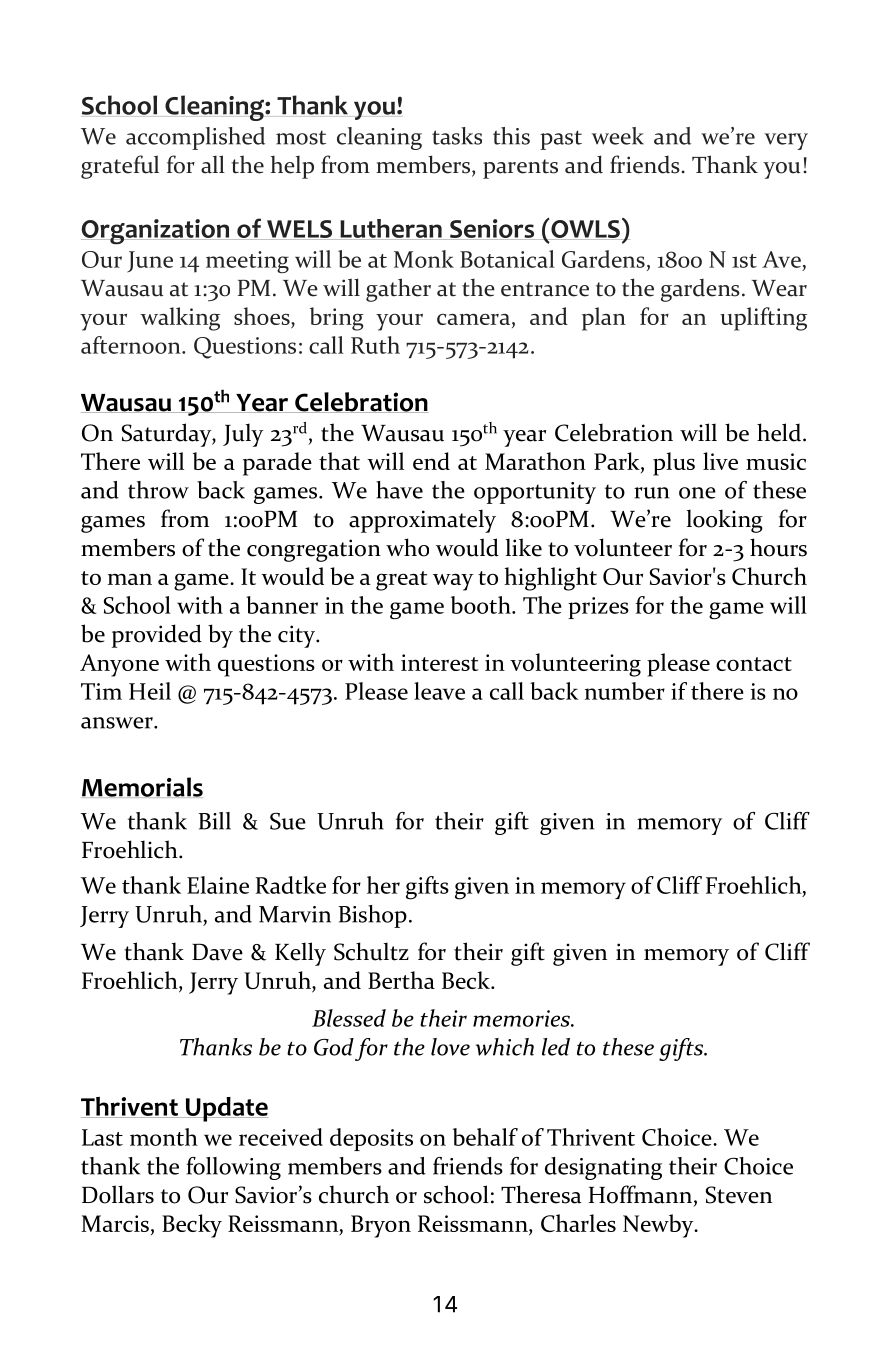  What do you see at coordinates (786, 141) in the screenshot?
I see `very` at bounding box center [786, 141].
